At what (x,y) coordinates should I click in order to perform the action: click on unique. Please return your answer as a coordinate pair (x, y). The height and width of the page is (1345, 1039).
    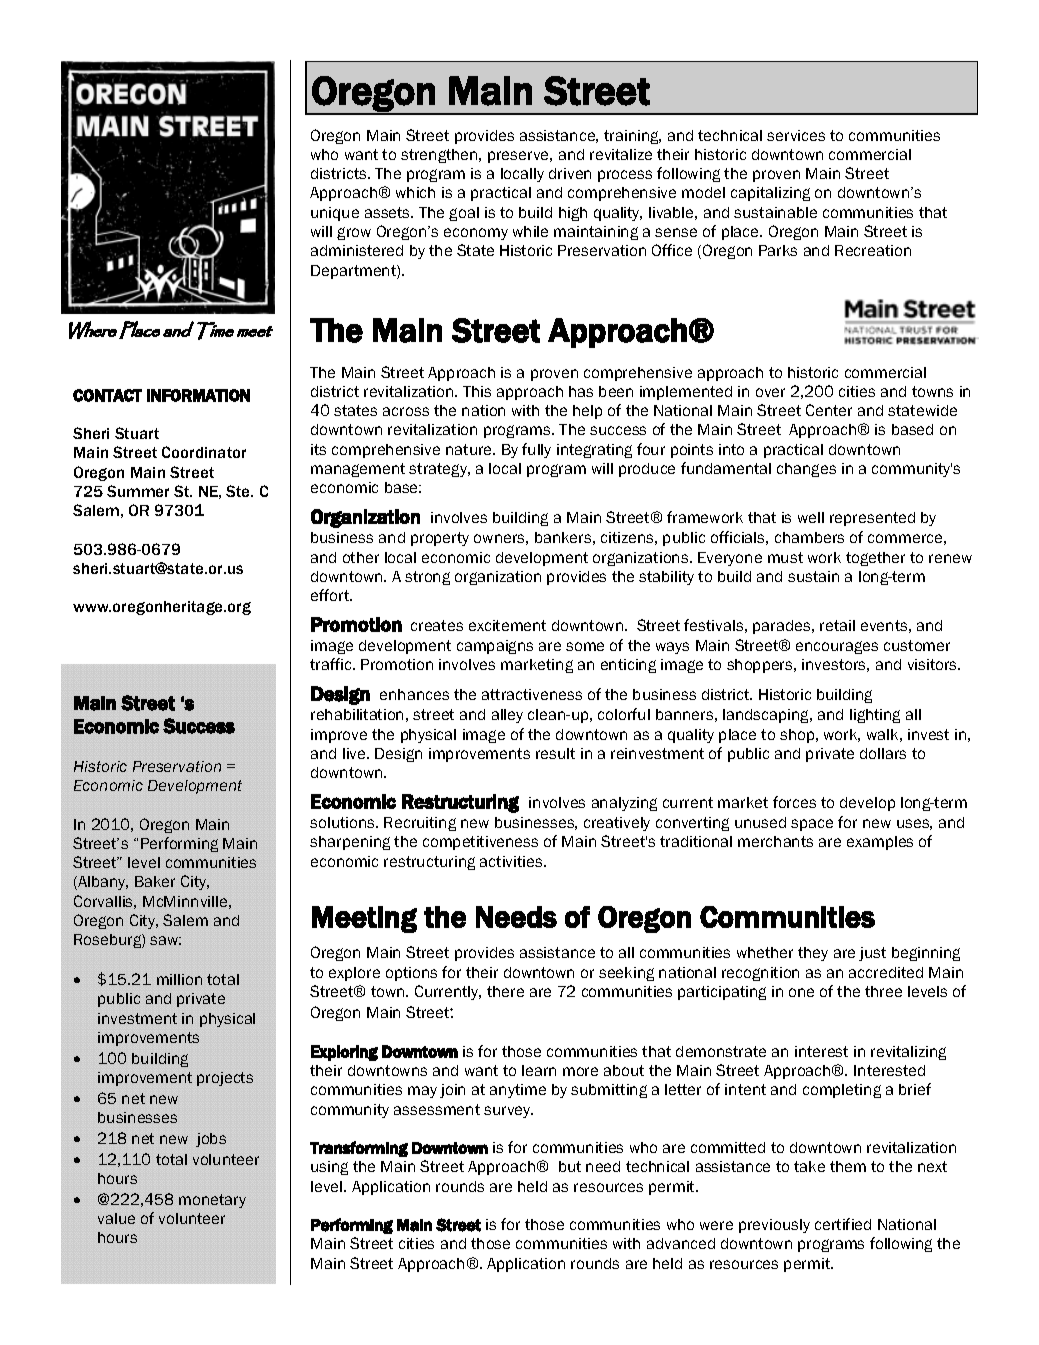
    Looking at the image, I should click on (335, 214).
